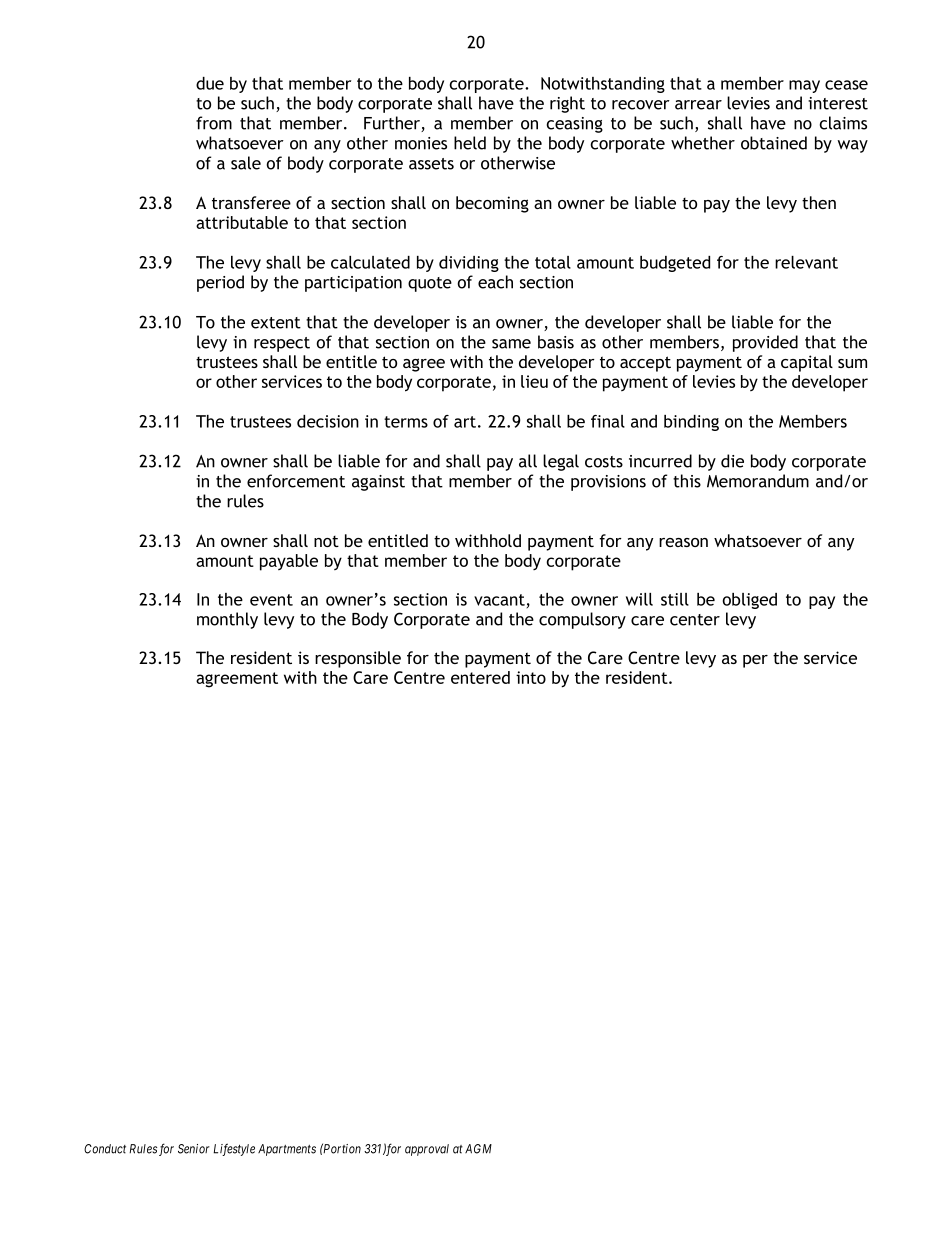  I want to click on held, so click(470, 143).
